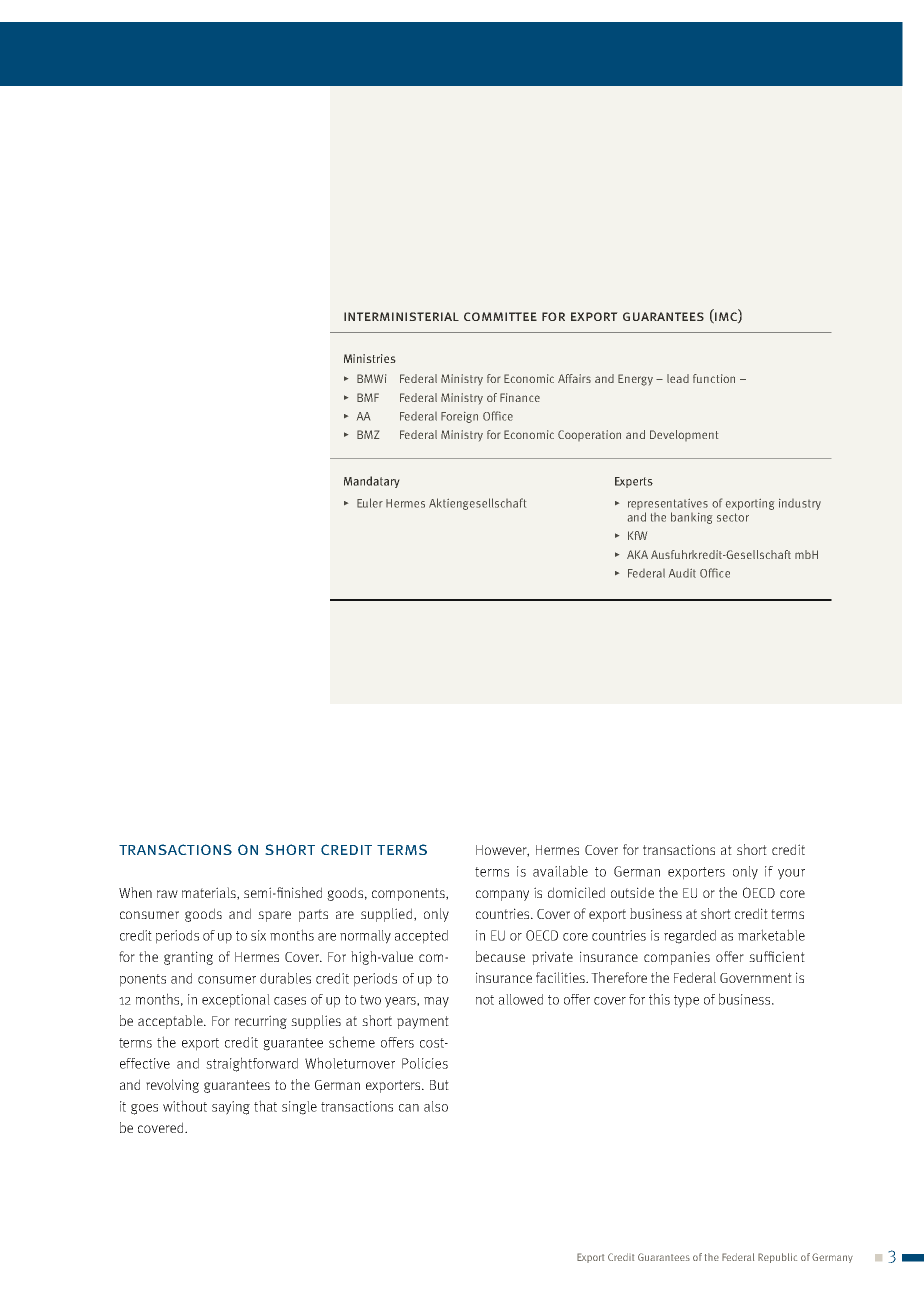 The width and height of the screenshot is (924, 1308). Describe the element at coordinates (637, 554) in the screenshot. I see `AKA` at that location.
